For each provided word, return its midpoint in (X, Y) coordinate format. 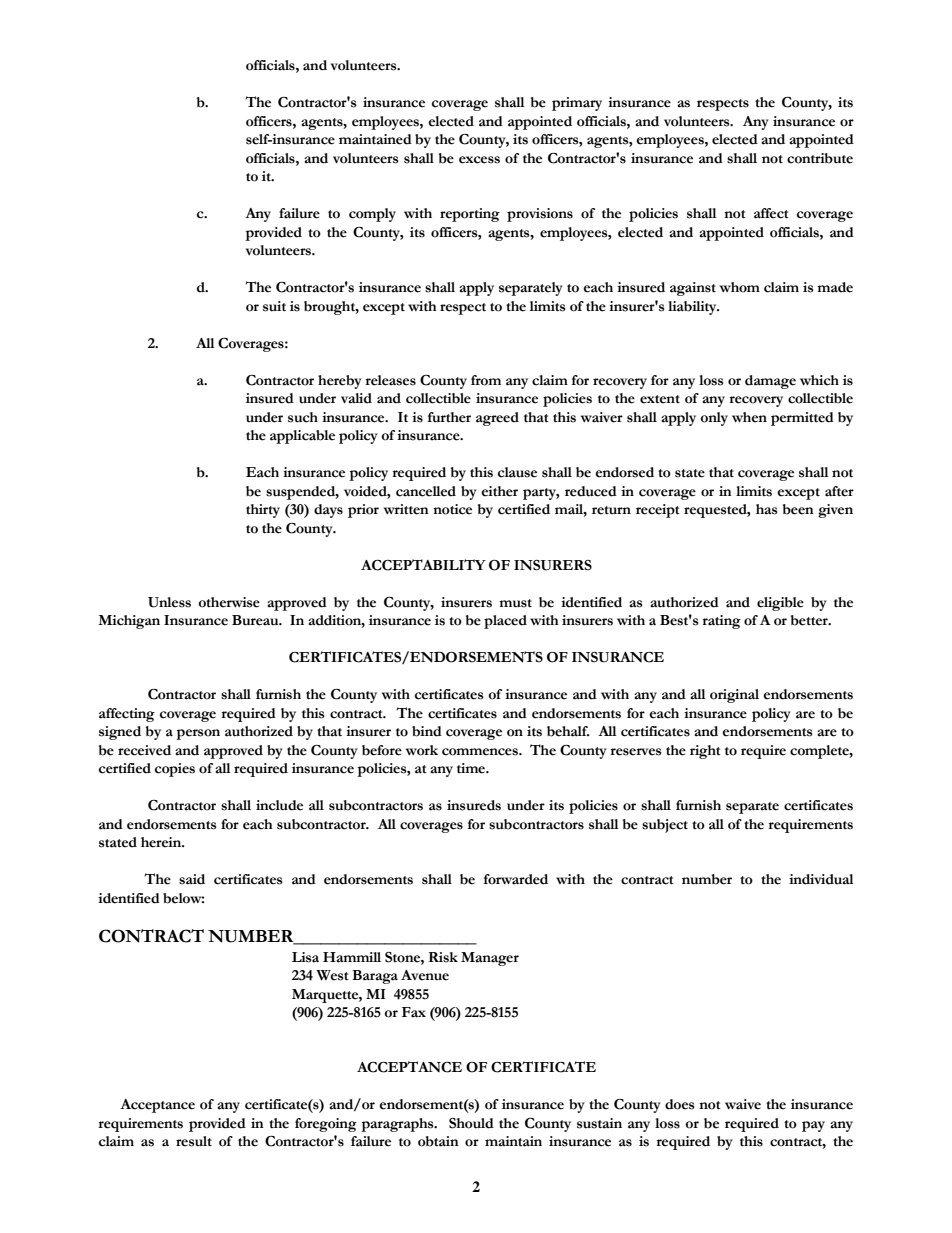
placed (505, 622)
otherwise (229, 602)
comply (372, 215)
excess (479, 160)
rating (721, 622)
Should (471, 1123)
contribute (820, 158)
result (194, 1141)
